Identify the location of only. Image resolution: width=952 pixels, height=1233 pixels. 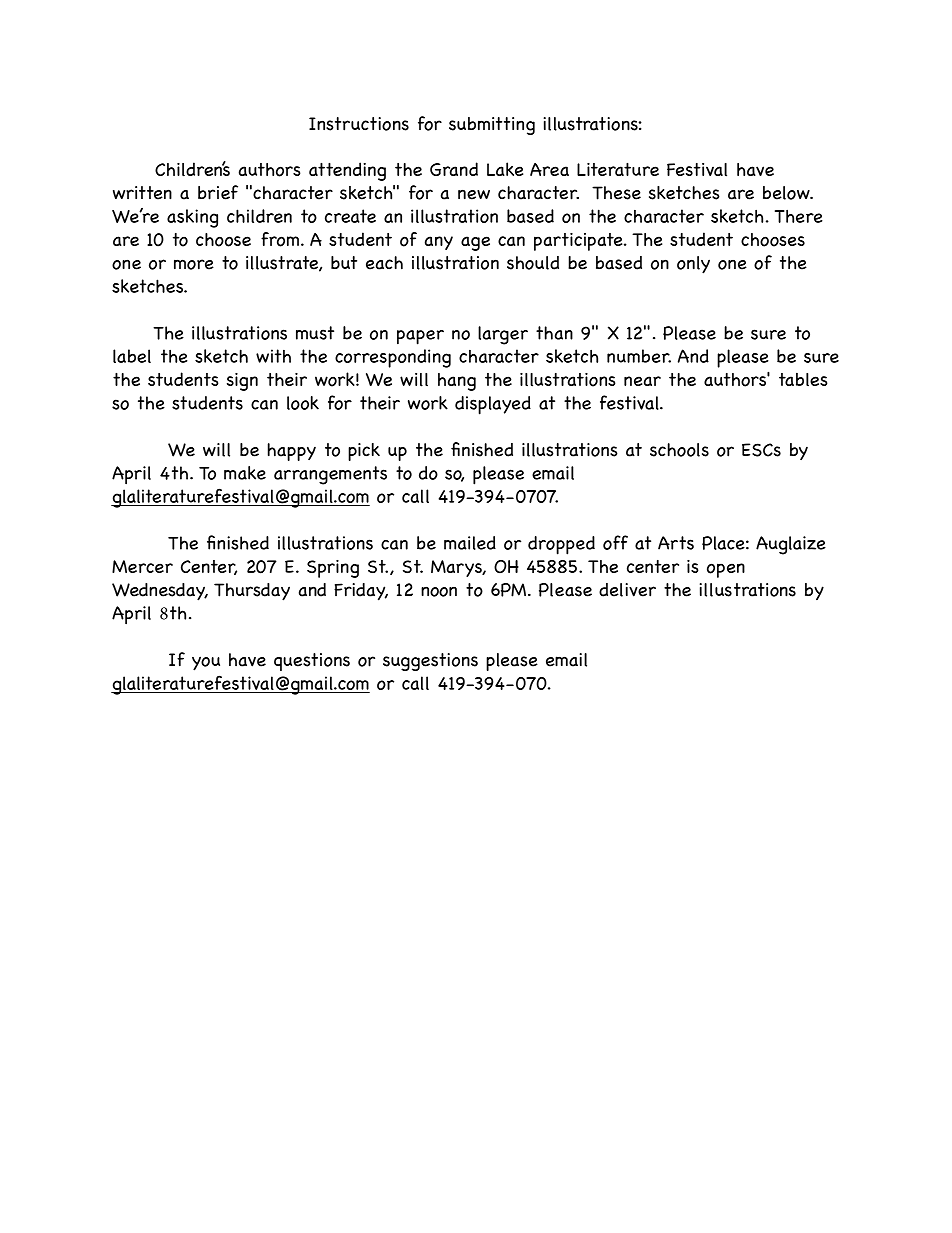
(693, 265).
